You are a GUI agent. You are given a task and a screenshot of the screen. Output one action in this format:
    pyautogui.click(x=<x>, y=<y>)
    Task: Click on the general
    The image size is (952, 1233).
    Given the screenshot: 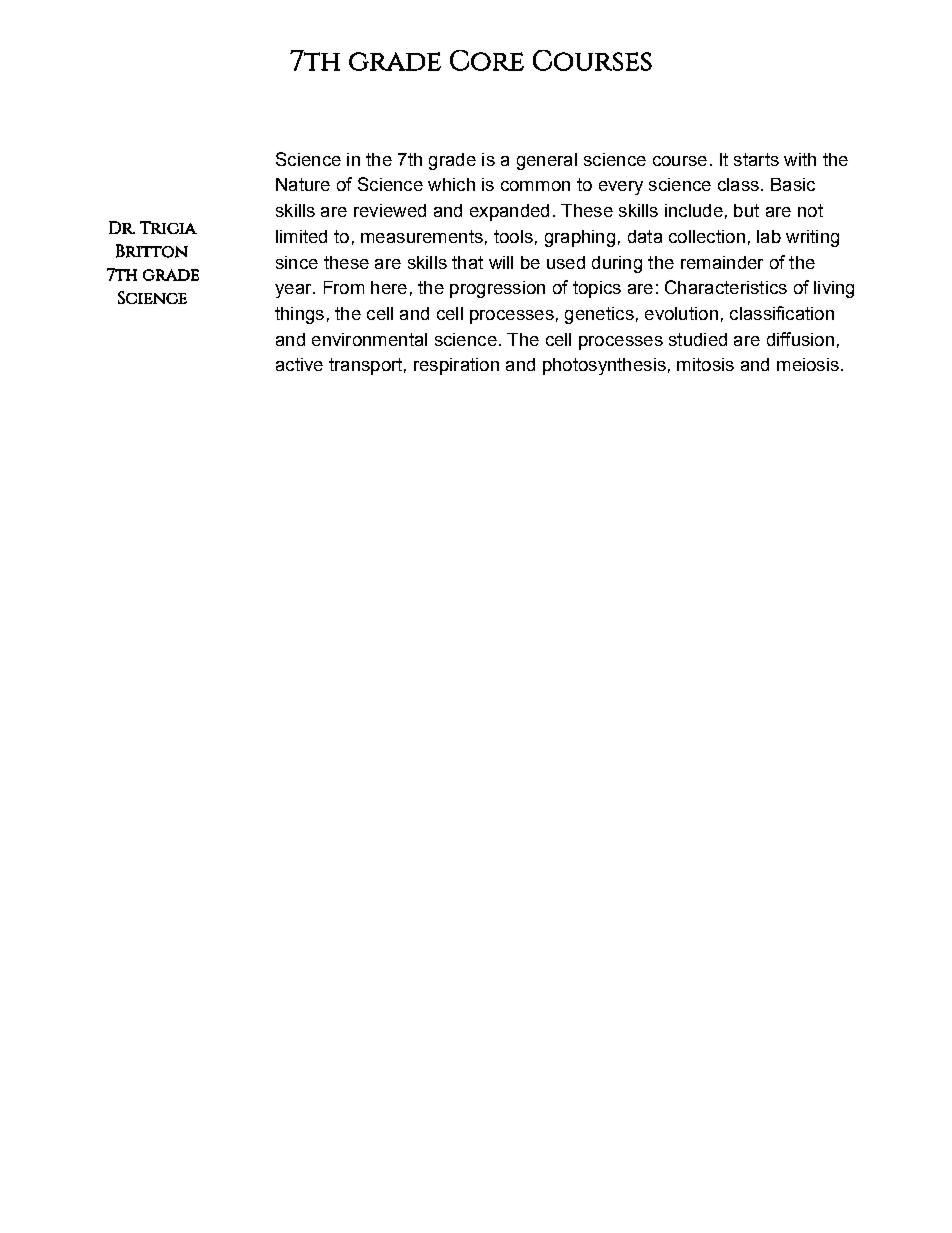 What is the action you would take?
    pyautogui.click(x=547, y=161)
